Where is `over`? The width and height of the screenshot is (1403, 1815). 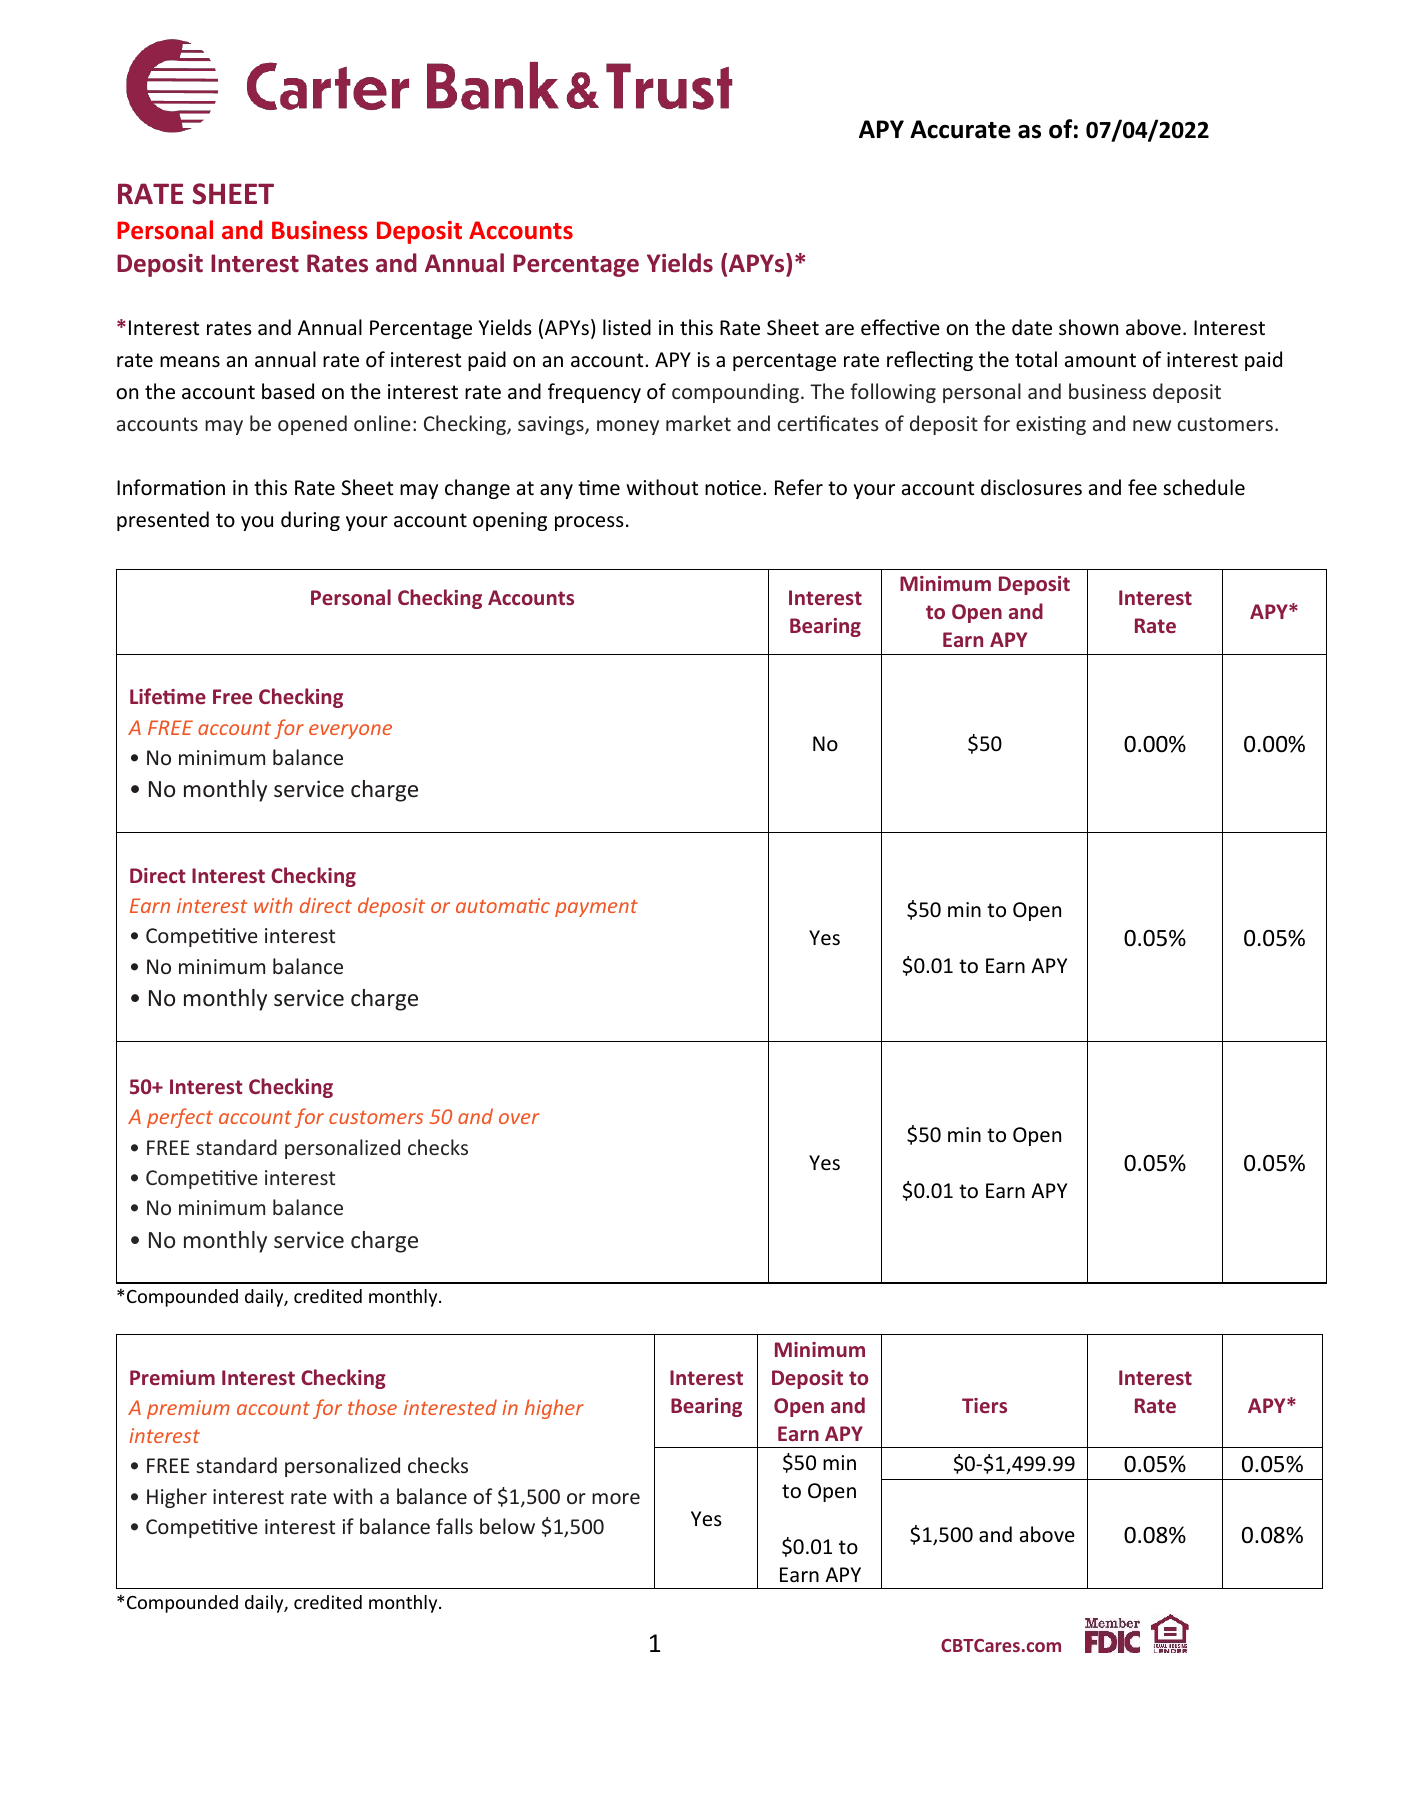
over is located at coordinates (519, 1118).
